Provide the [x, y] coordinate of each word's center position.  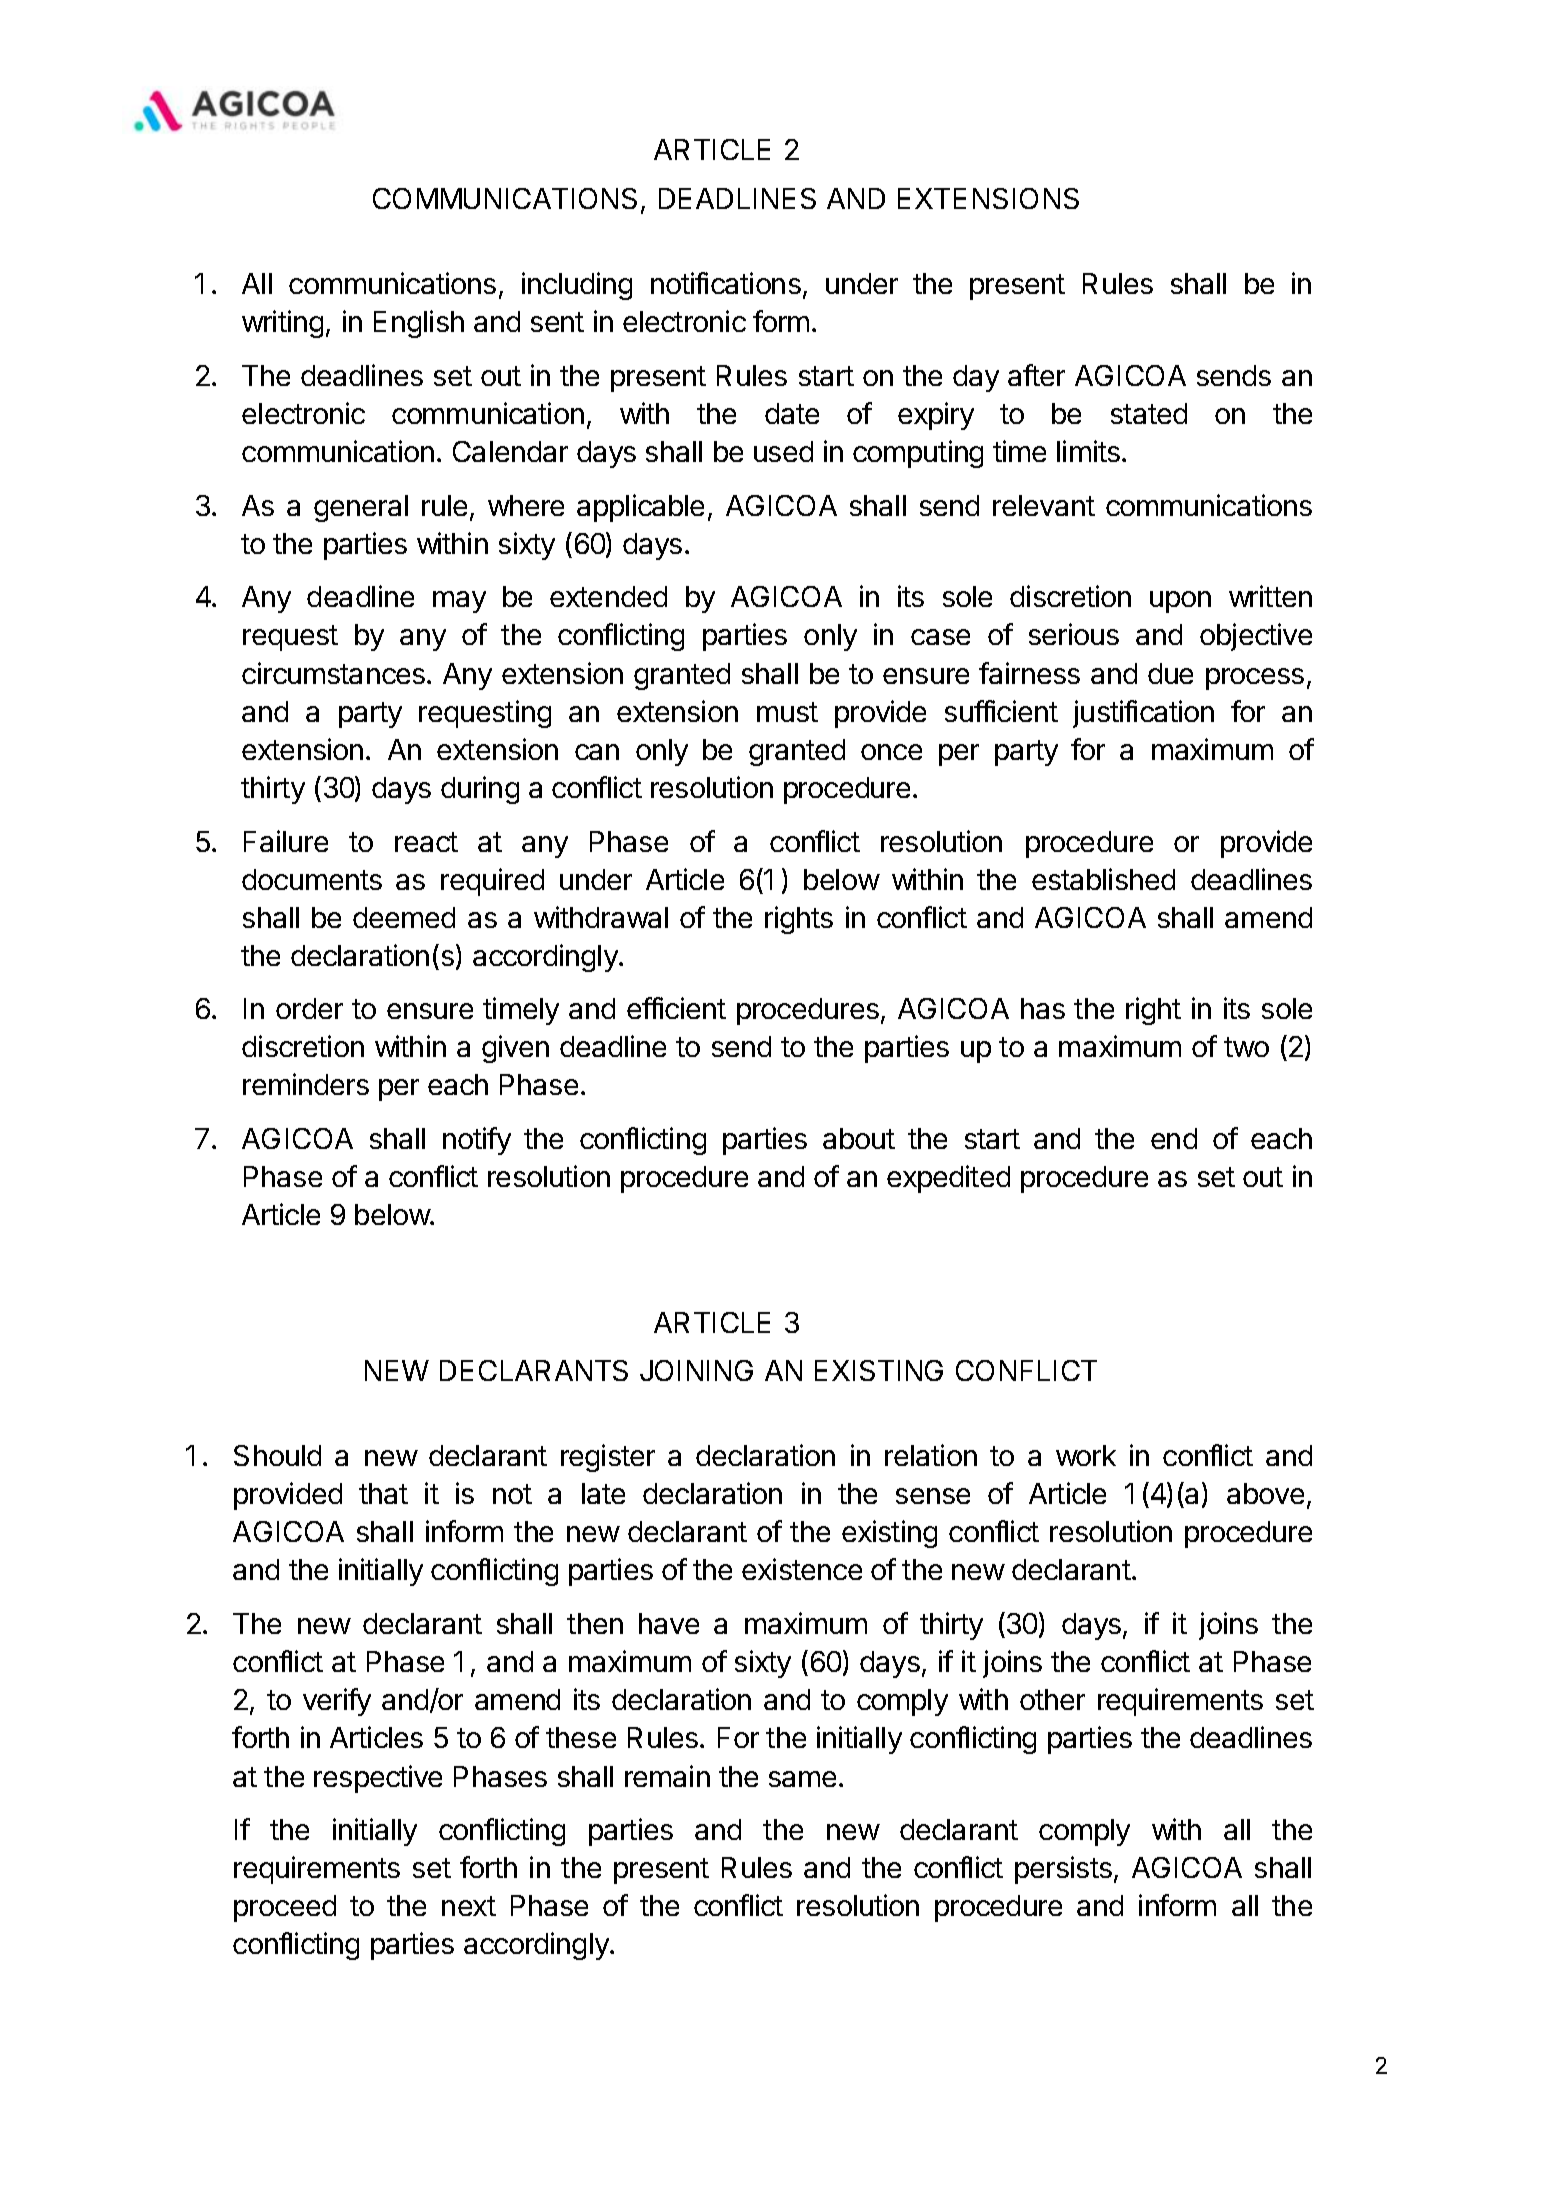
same [802, 1779]
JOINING [696, 1370]
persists [1063, 1870]
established [1103, 879]
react [426, 842]
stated [1149, 413]
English [419, 324]
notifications [726, 283]
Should [277, 1455]
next [469, 1906]
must [787, 712]
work [1086, 1455]
